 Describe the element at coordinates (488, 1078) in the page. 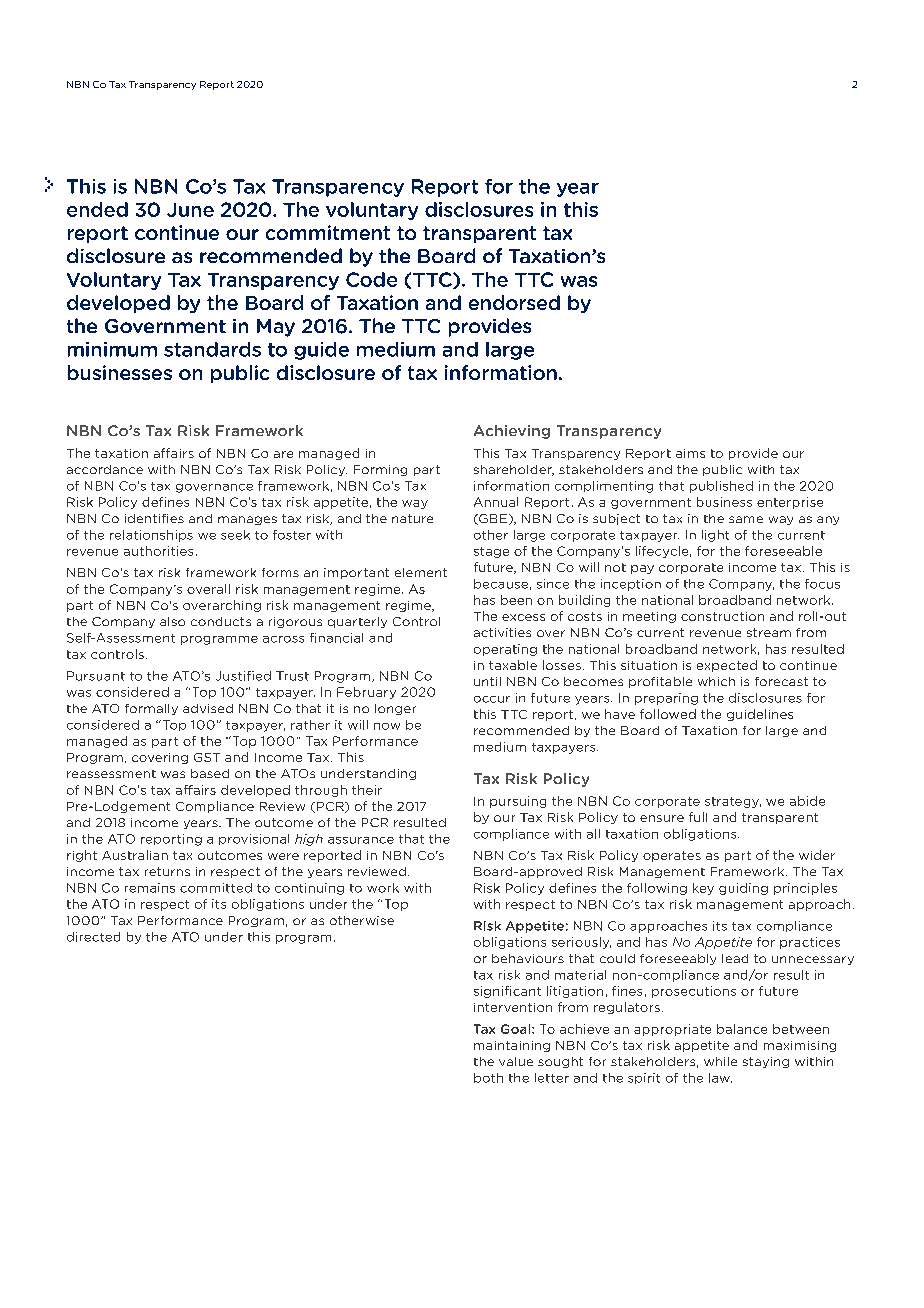

I see `both` at that location.
